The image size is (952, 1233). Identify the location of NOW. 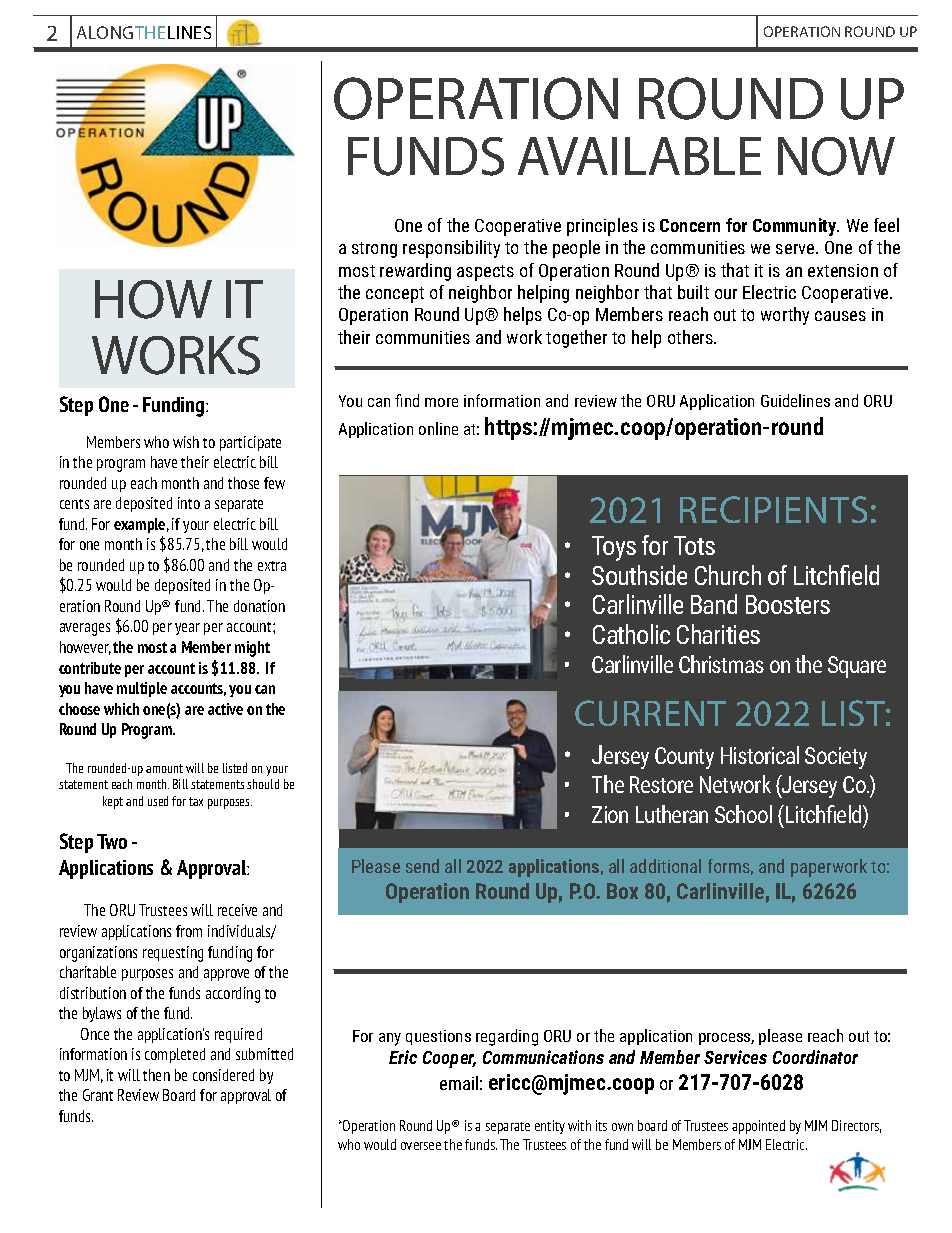
(836, 156).
